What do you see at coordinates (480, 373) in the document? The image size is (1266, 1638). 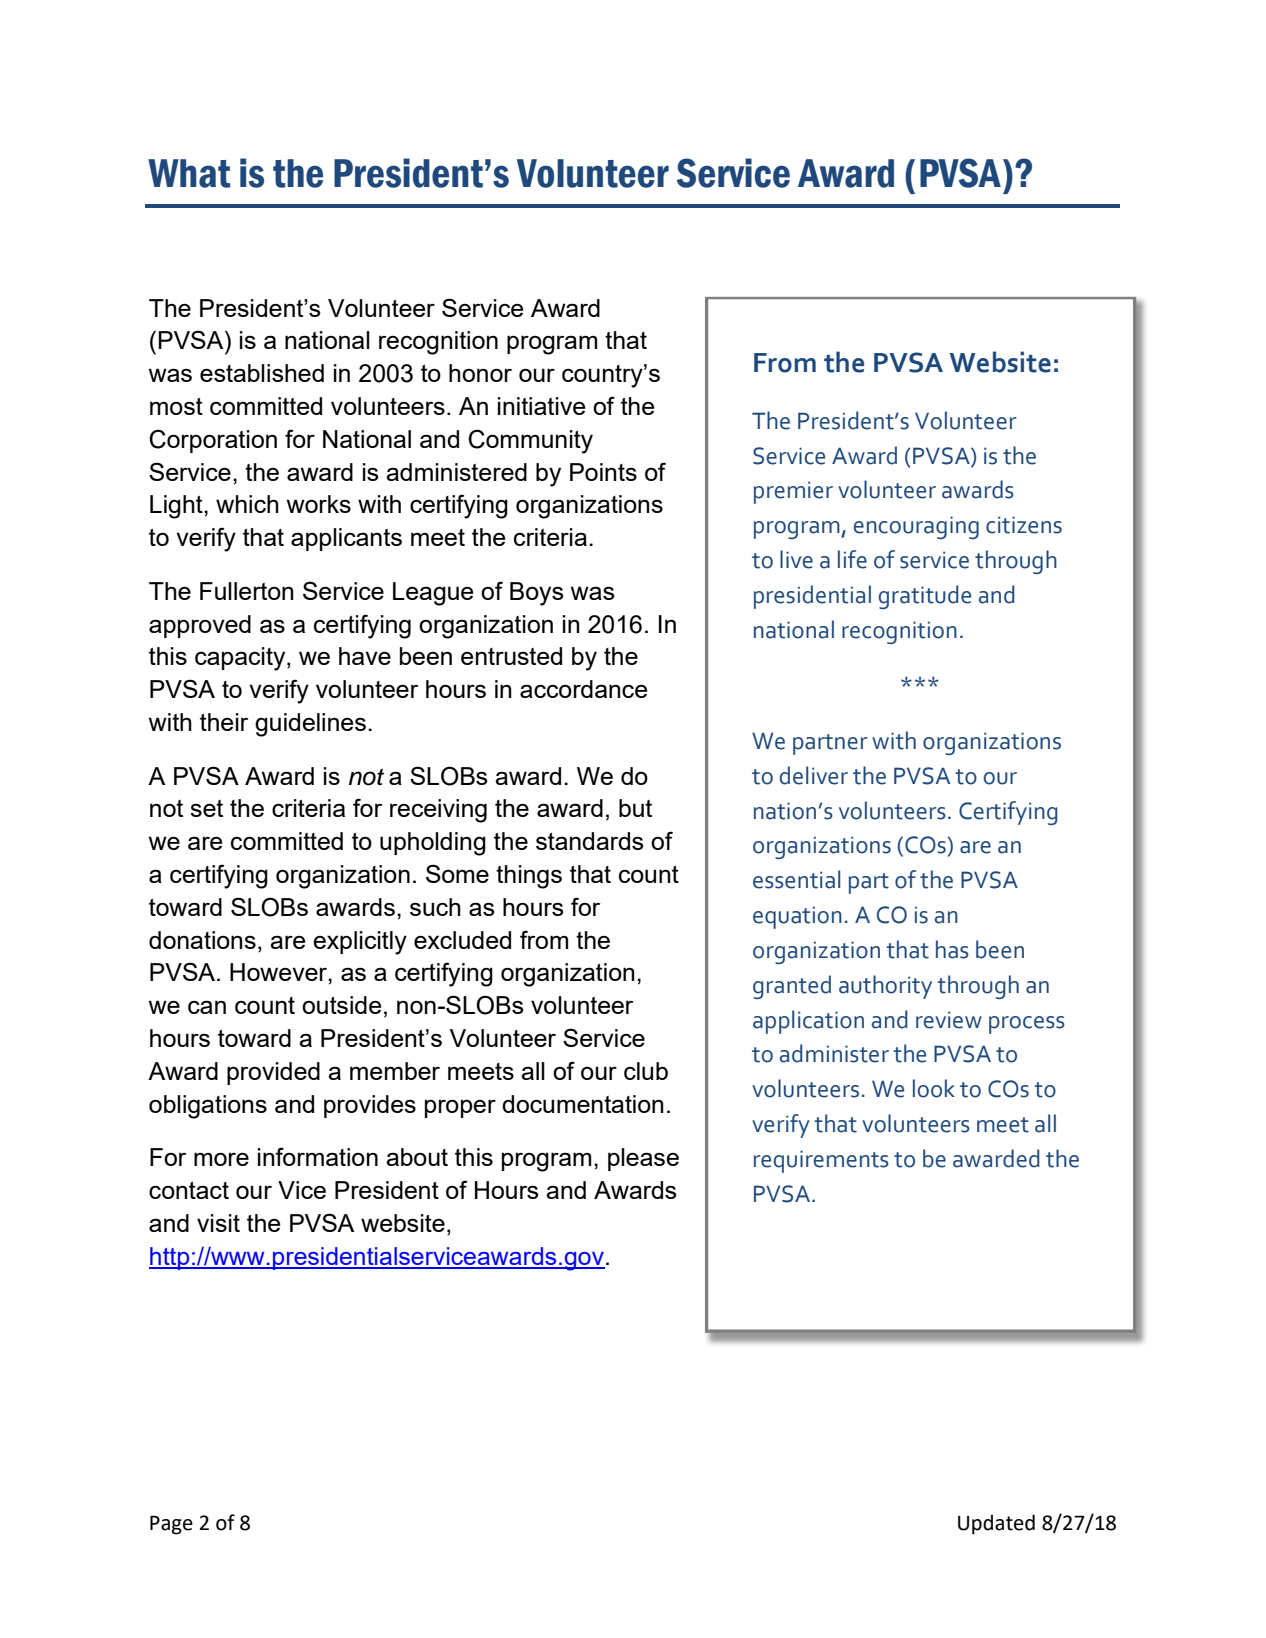 I see `honor` at bounding box center [480, 373].
